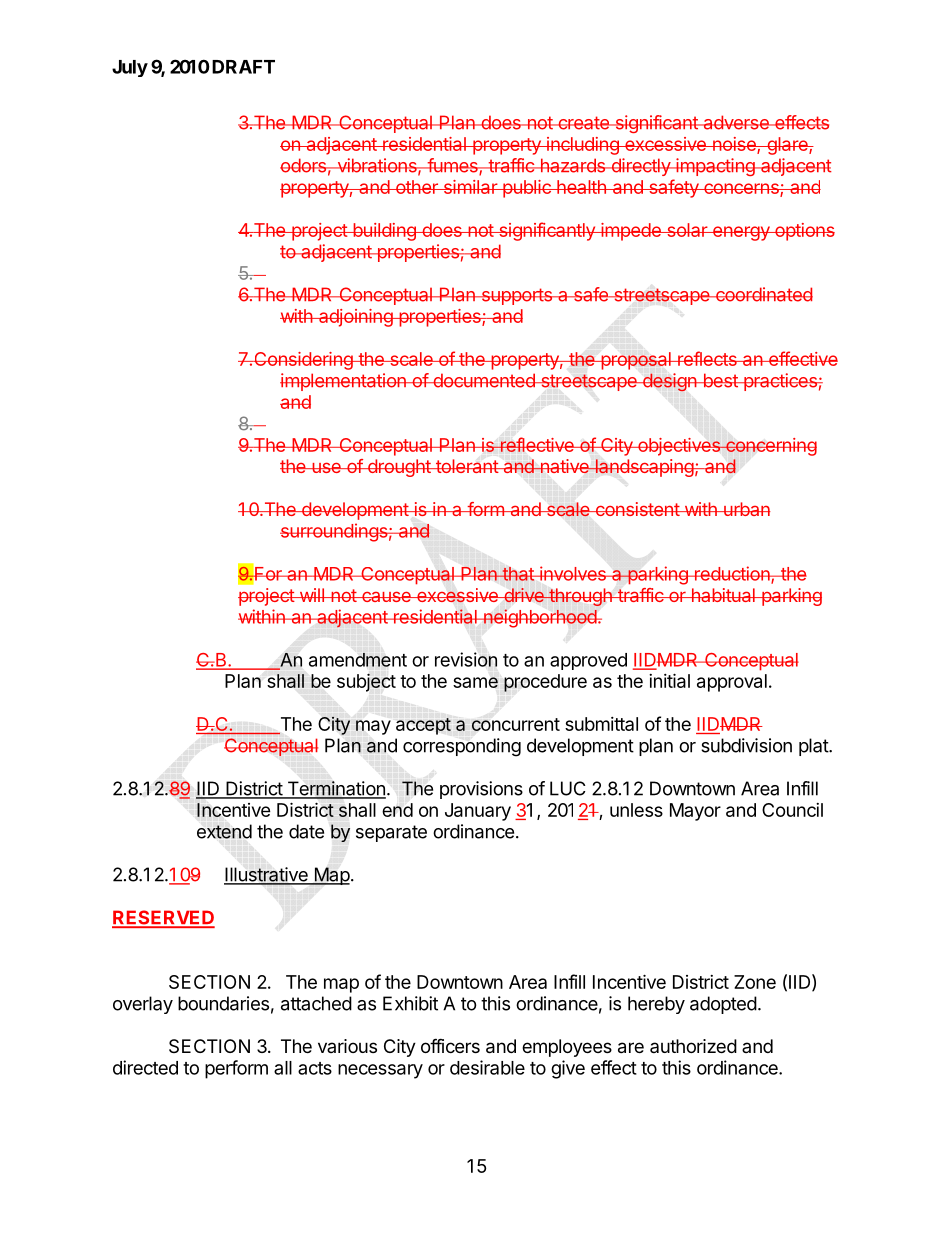 The height and width of the screenshot is (1233, 952). Describe the element at coordinates (720, 380) in the screenshot. I see `best` at that location.
